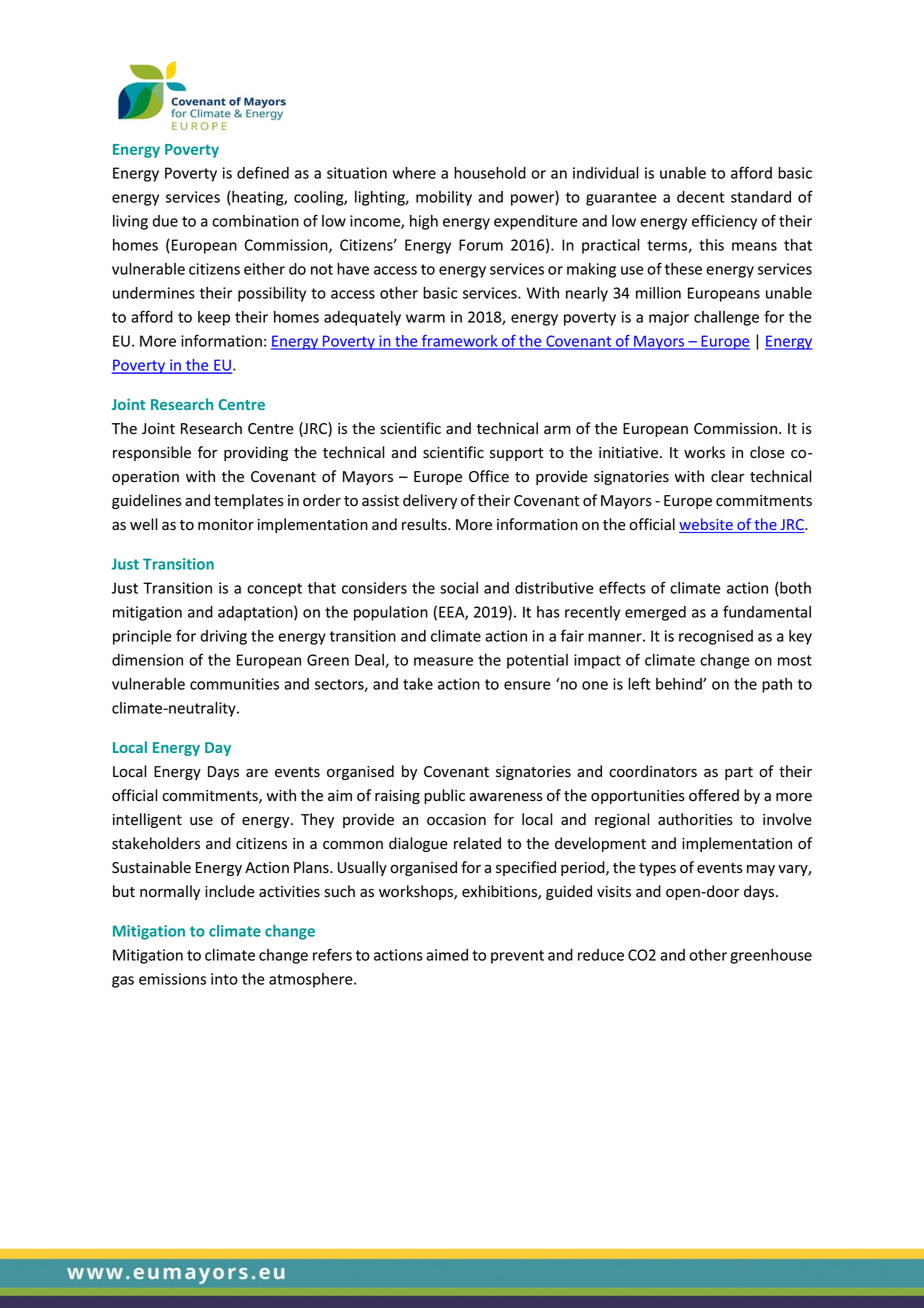 The image size is (924, 1308). Describe the element at coordinates (165, 221) in the page. I see `due` at that location.
